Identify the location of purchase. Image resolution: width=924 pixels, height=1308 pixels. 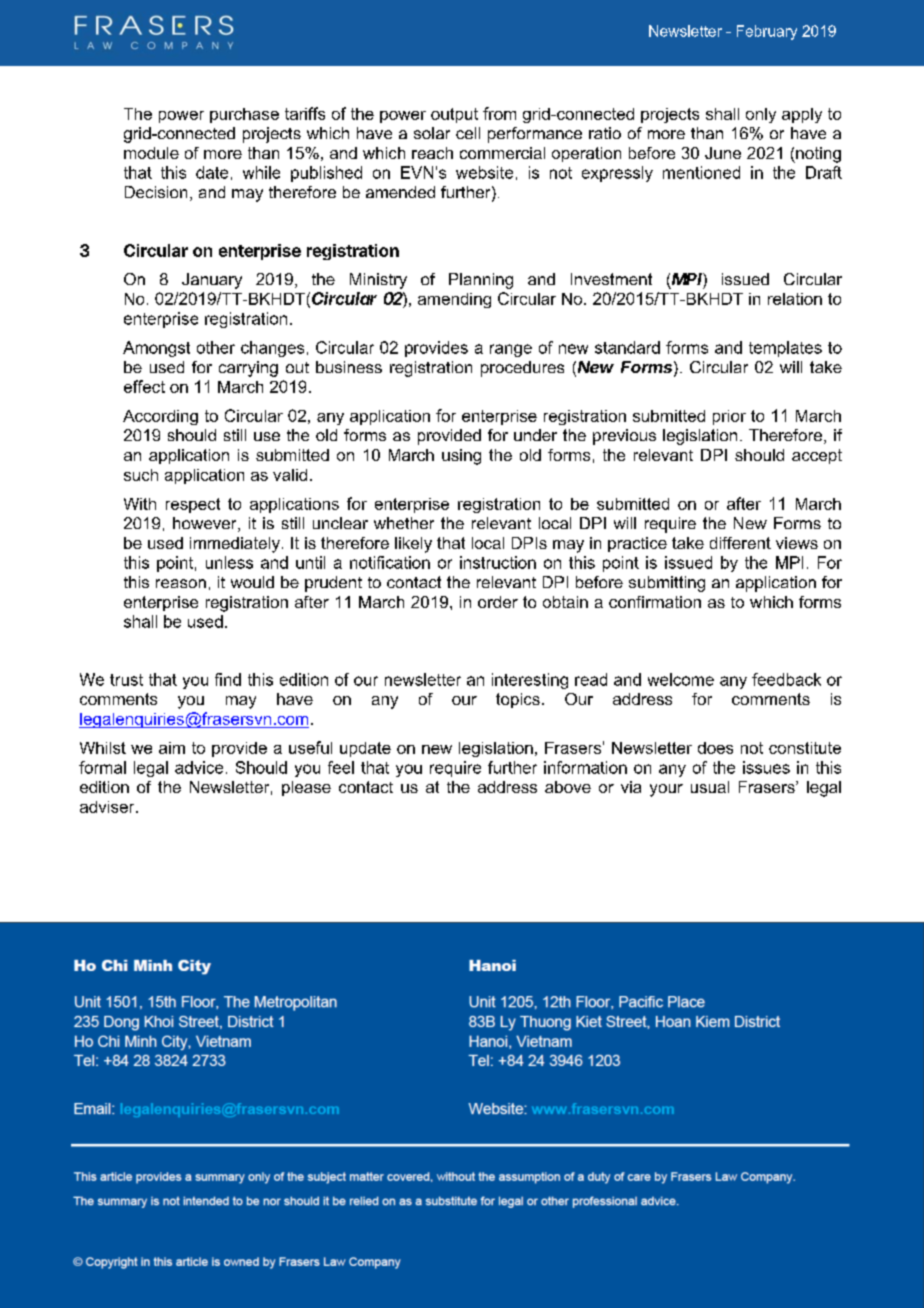
(244, 115).
